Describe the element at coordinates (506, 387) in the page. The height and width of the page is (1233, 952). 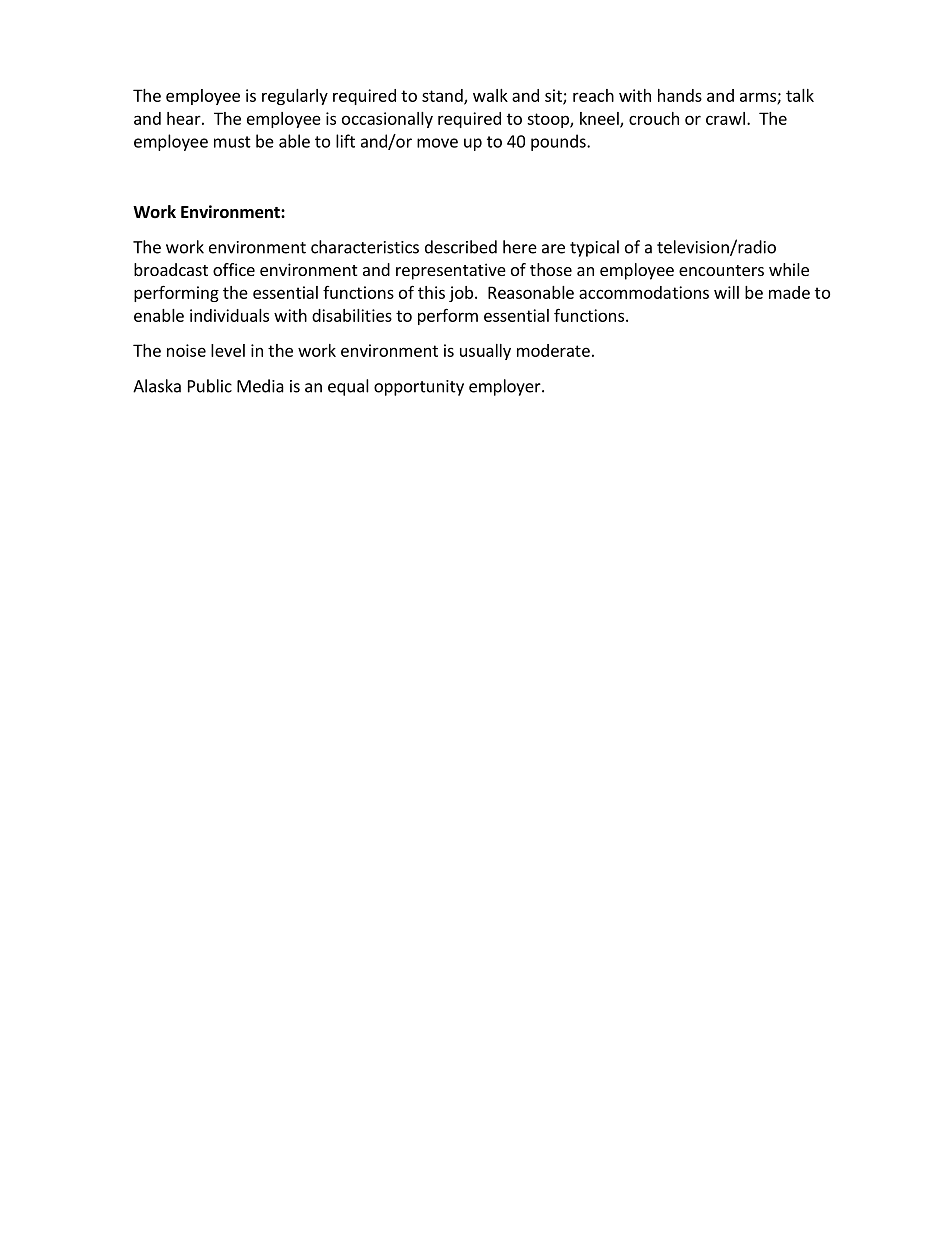
I see `employer` at that location.
